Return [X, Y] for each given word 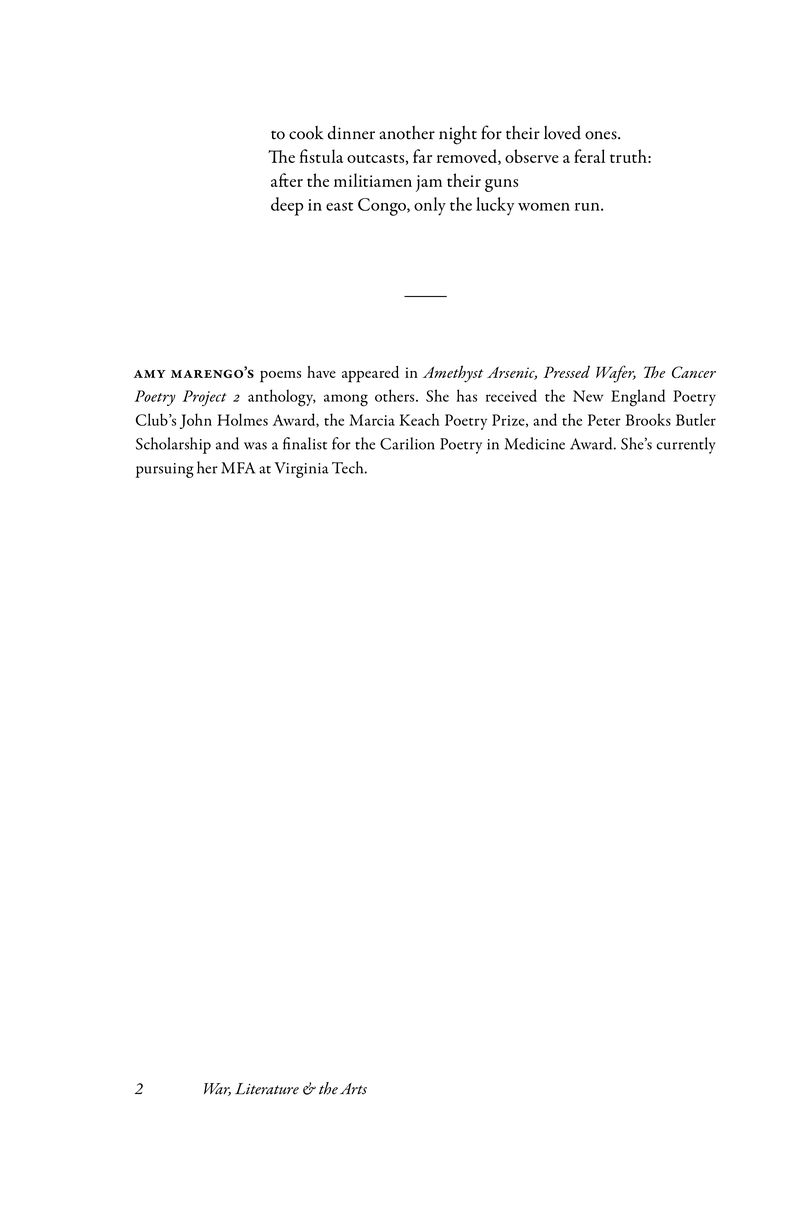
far [422, 156]
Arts [353, 1089]
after [287, 180]
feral [589, 156]
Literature [267, 1089]
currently [686, 445]
